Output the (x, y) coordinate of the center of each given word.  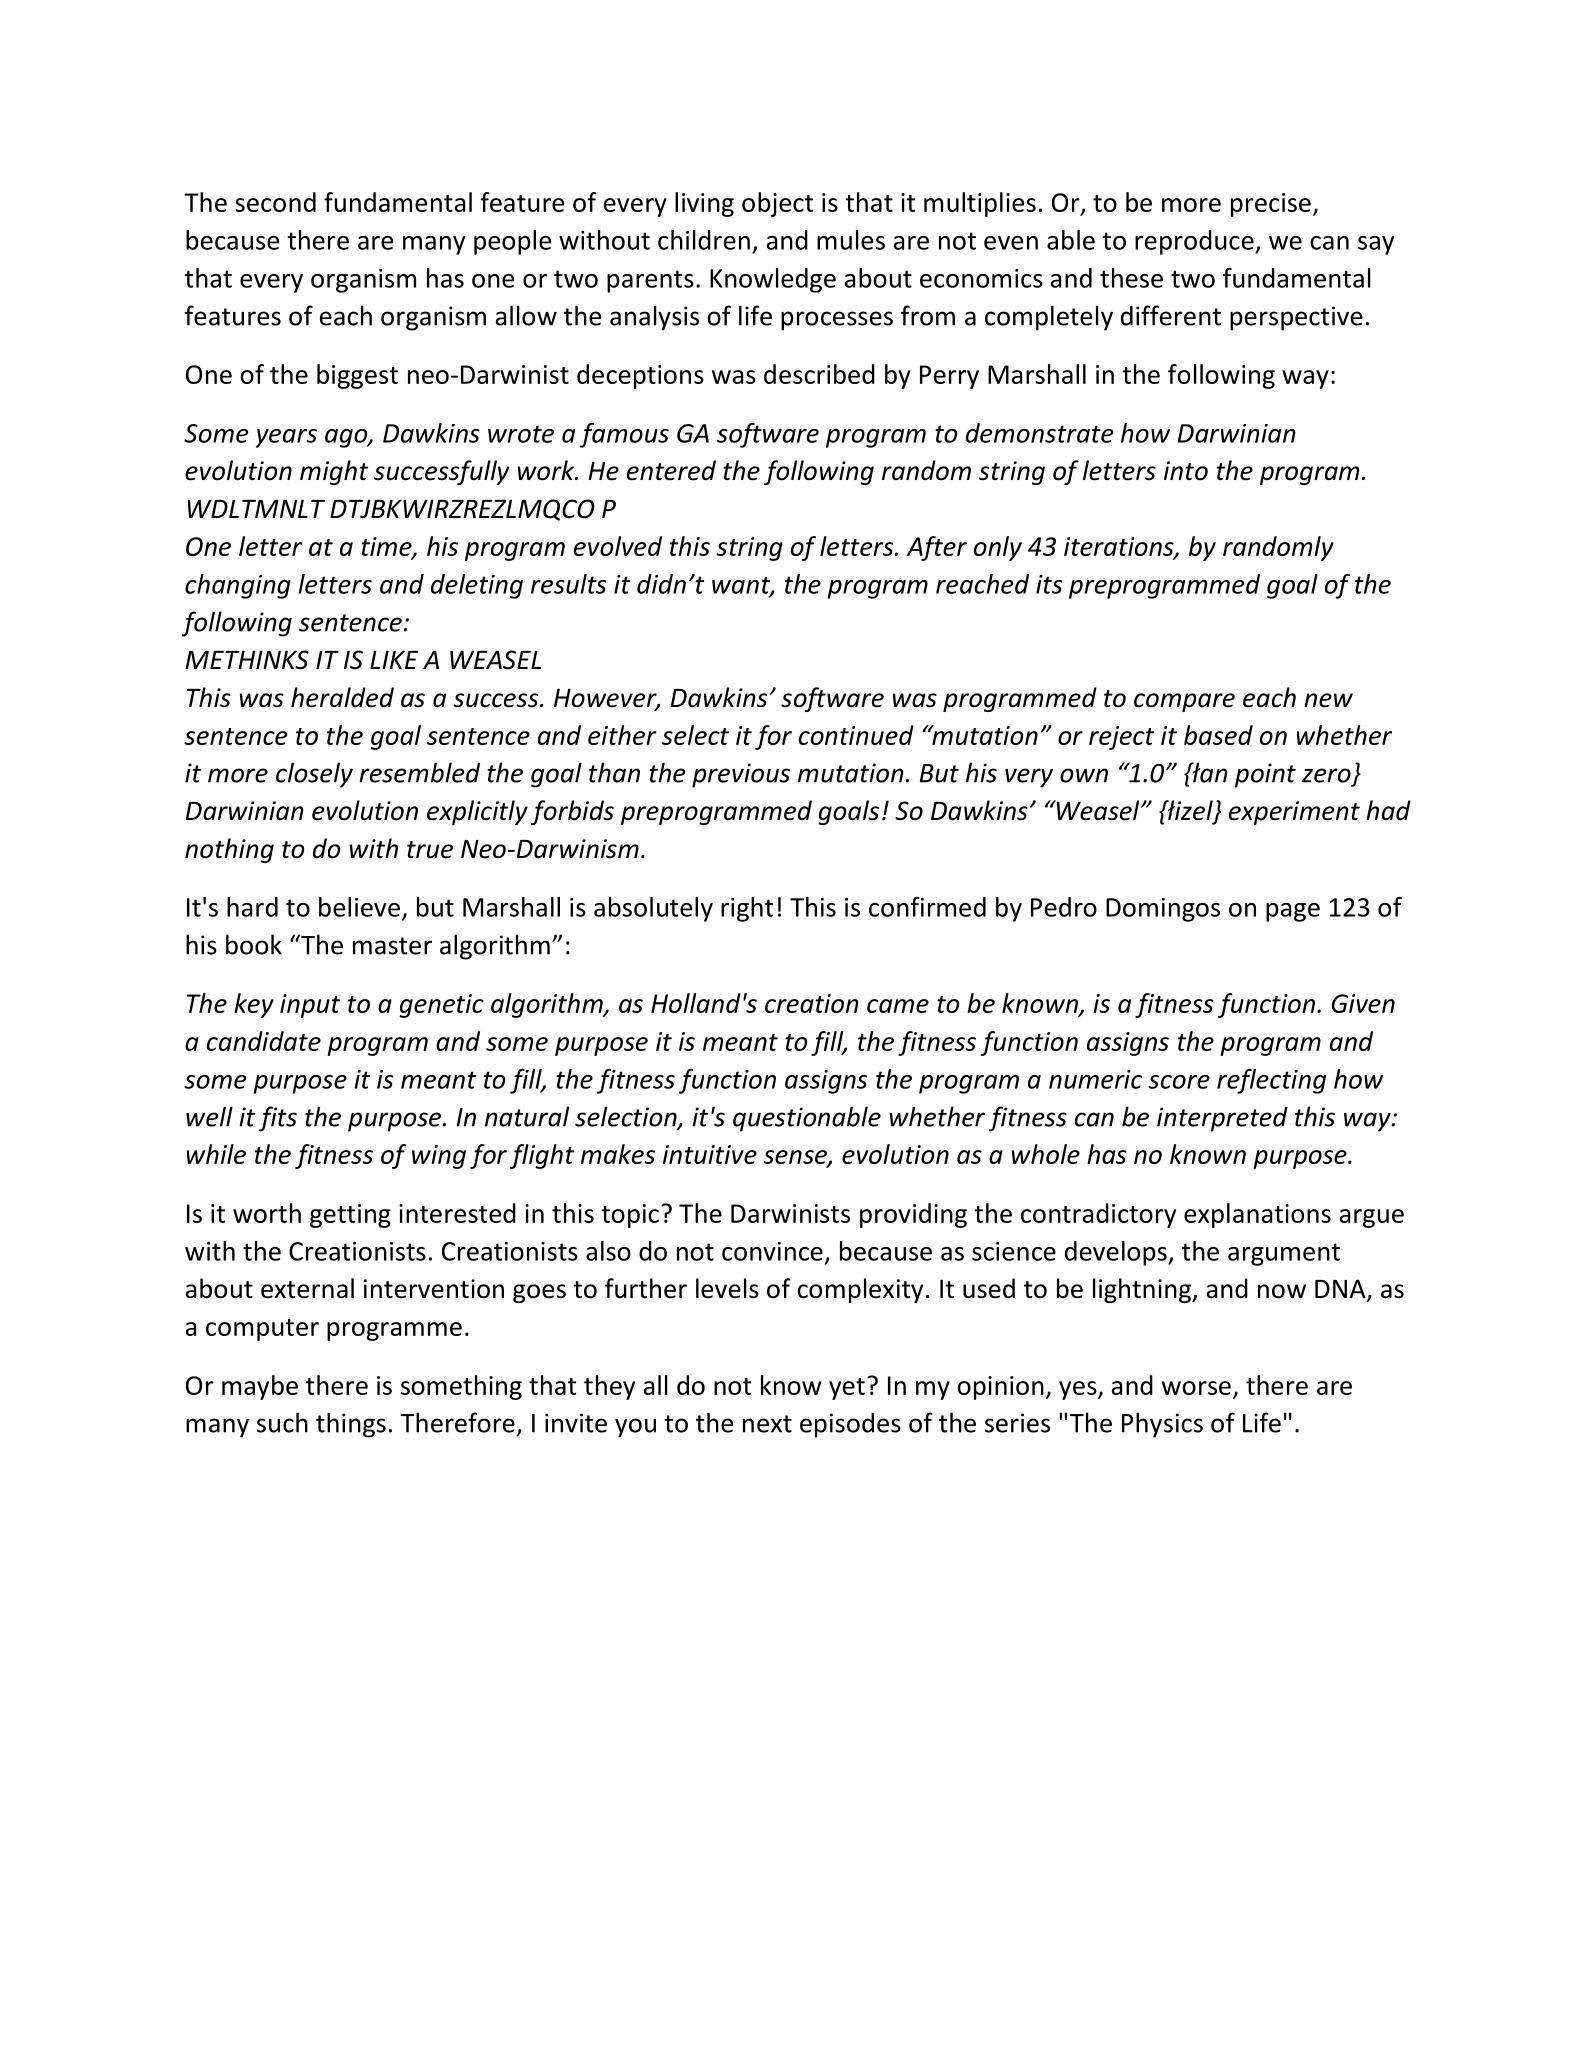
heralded (342, 697)
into (1186, 471)
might (334, 472)
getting (350, 1216)
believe (359, 907)
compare (1184, 702)
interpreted (1222, 1119)
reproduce (1195, 242)
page (1293, 912)
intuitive (710, 1154)
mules (851, 240)
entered (671, 470)
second (275, 202)
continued (856, 735)
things (351, 1425)
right (747, 909)
